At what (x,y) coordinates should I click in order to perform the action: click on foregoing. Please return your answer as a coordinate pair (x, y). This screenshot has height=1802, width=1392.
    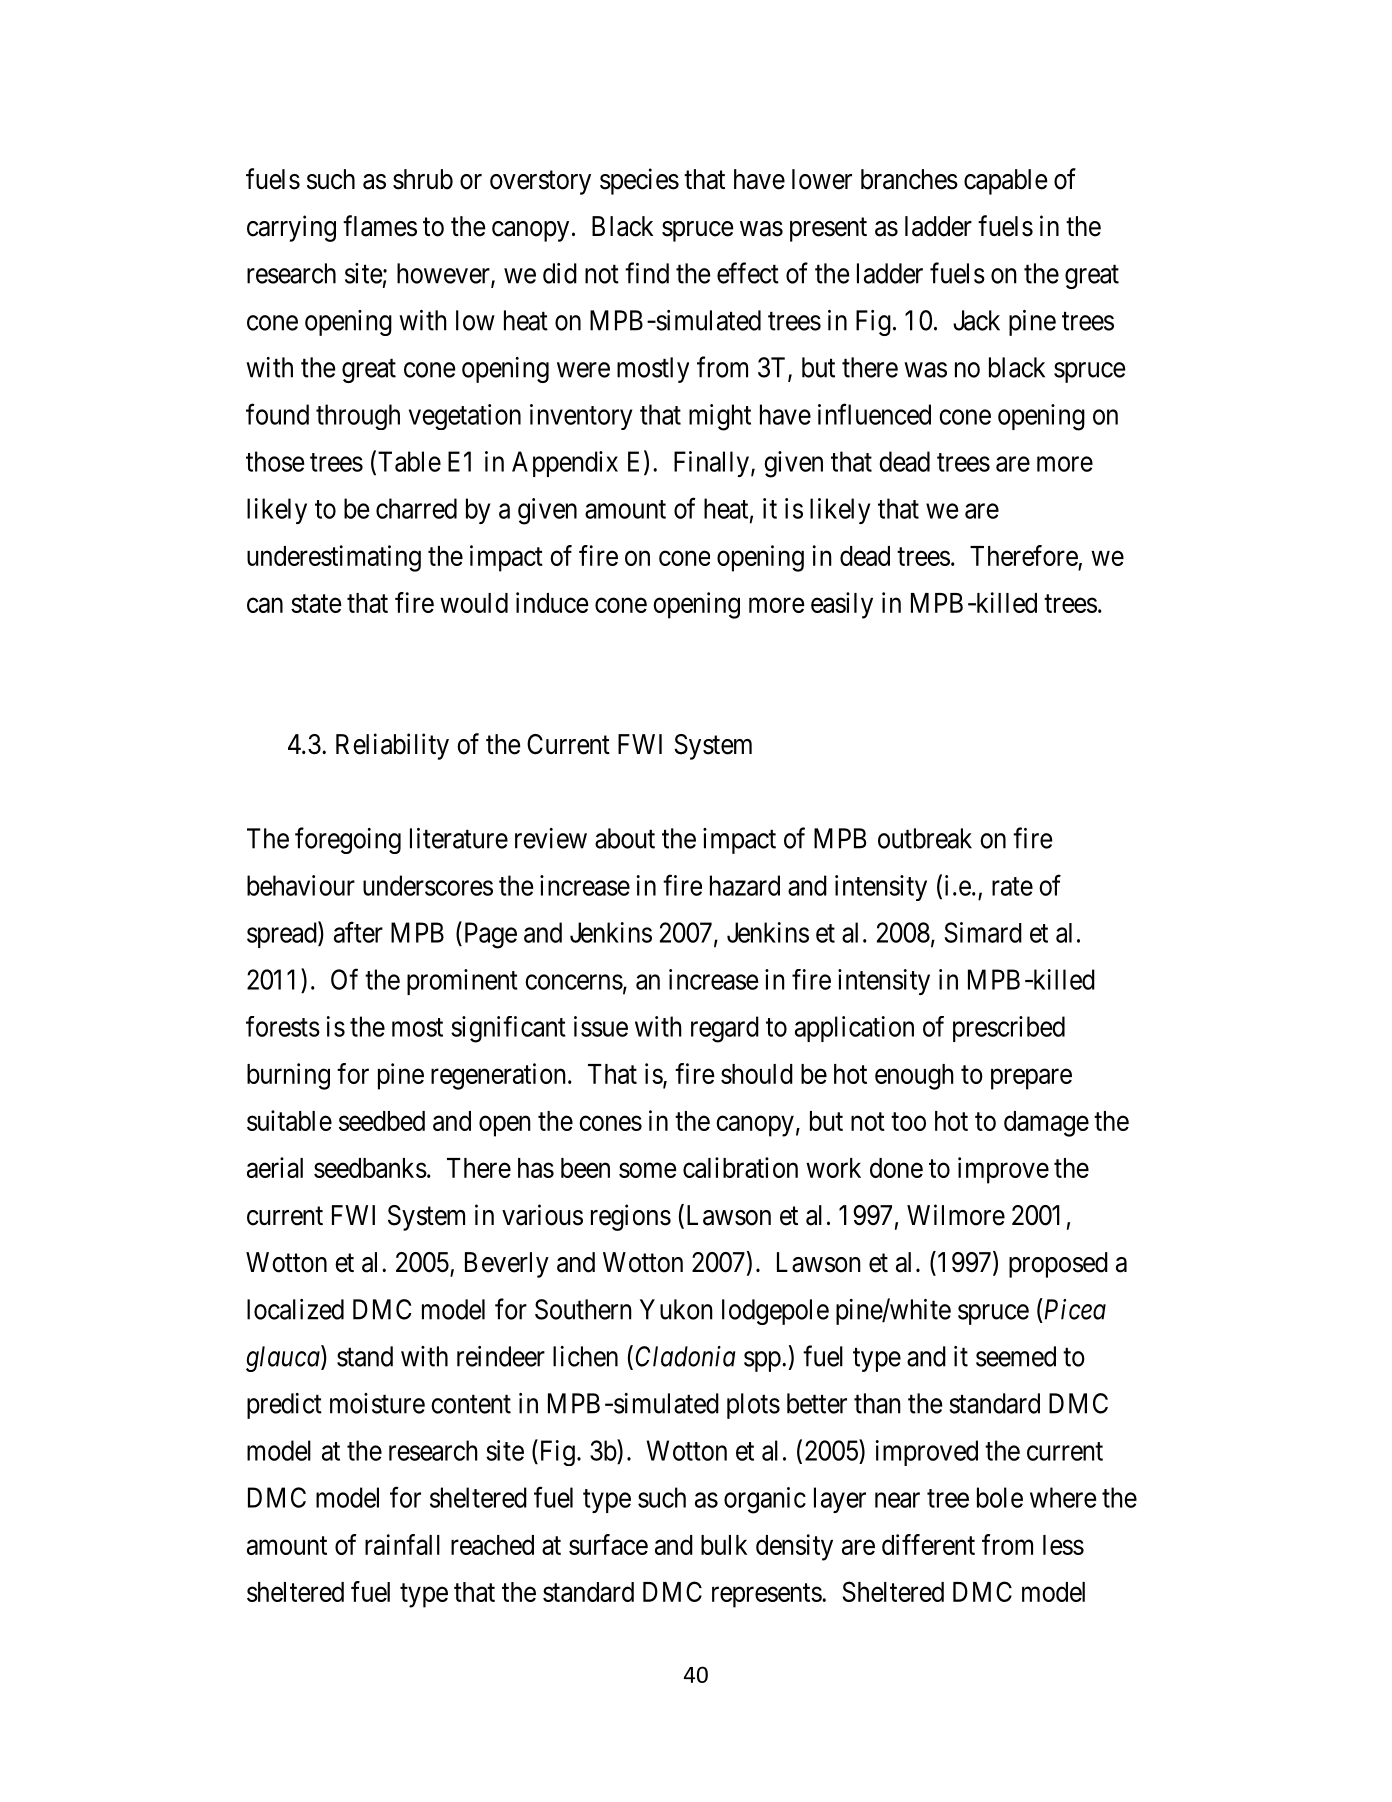
    Looking at the image, I should click on (348, 840).
